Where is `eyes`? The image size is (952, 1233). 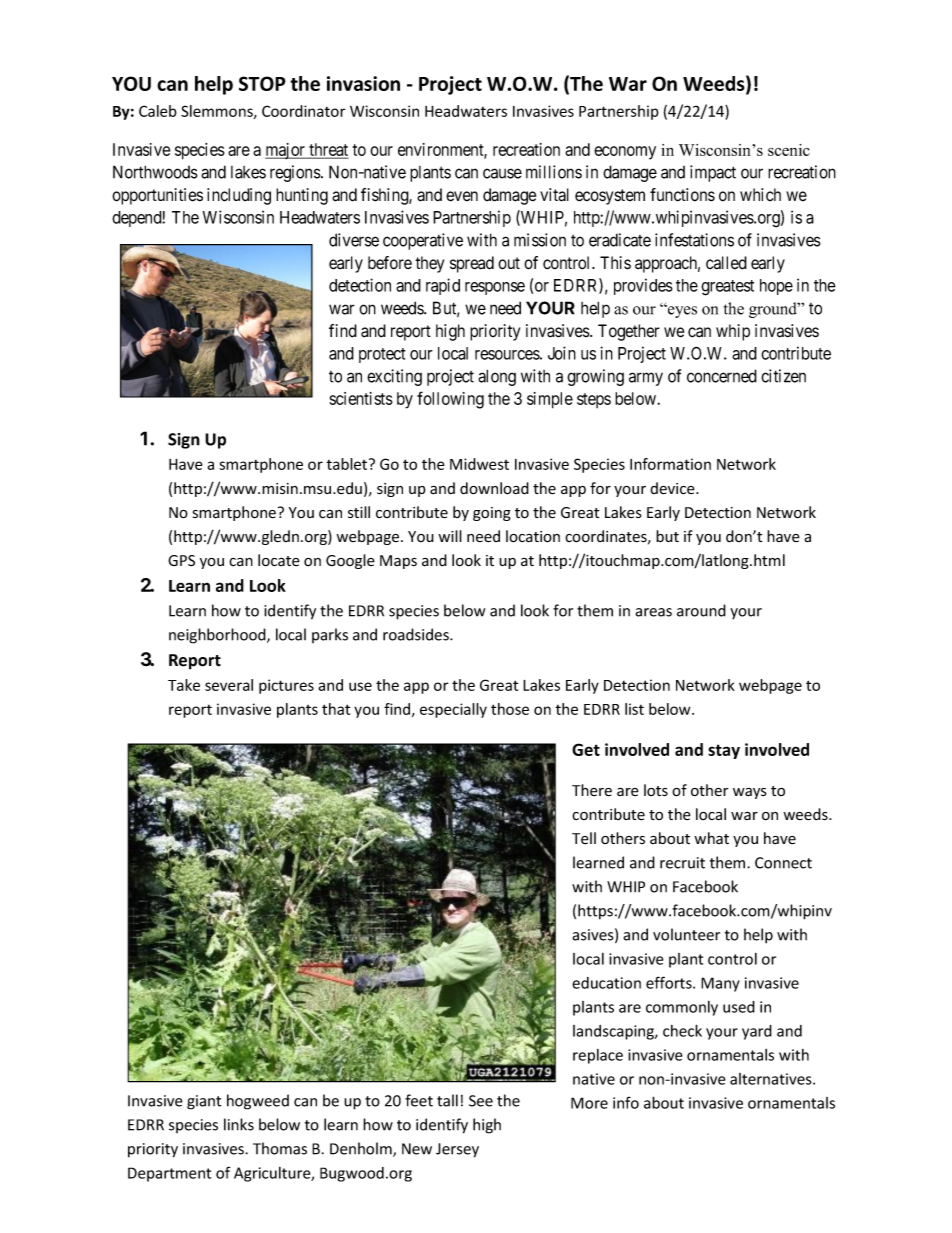
eyes is located at coordinates (681, 311).
